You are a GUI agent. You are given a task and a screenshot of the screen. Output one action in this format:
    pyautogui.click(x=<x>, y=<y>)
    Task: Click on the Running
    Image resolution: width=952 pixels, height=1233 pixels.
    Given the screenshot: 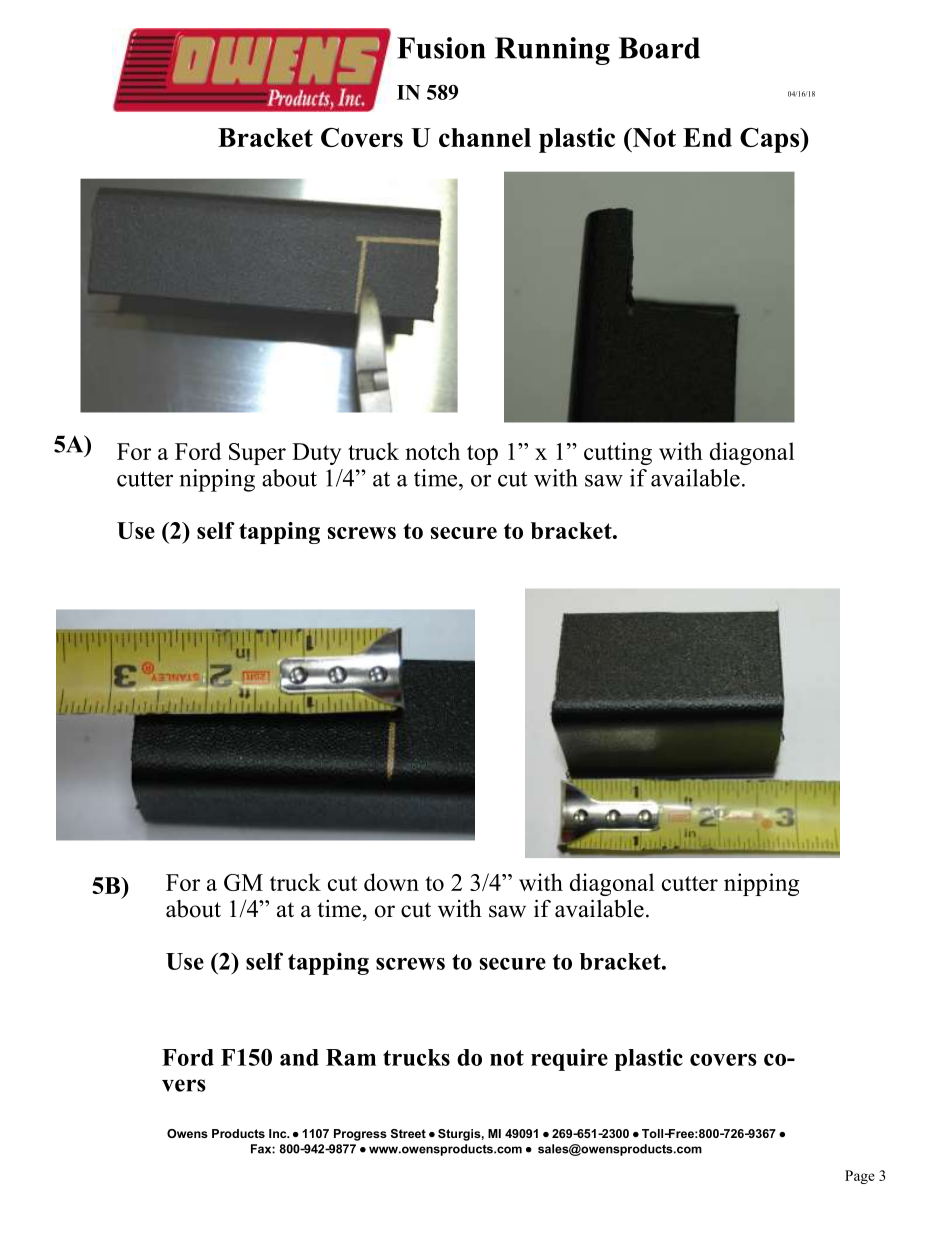 What is the action you would take?
    pyautogui.click(x=552, y=51)
